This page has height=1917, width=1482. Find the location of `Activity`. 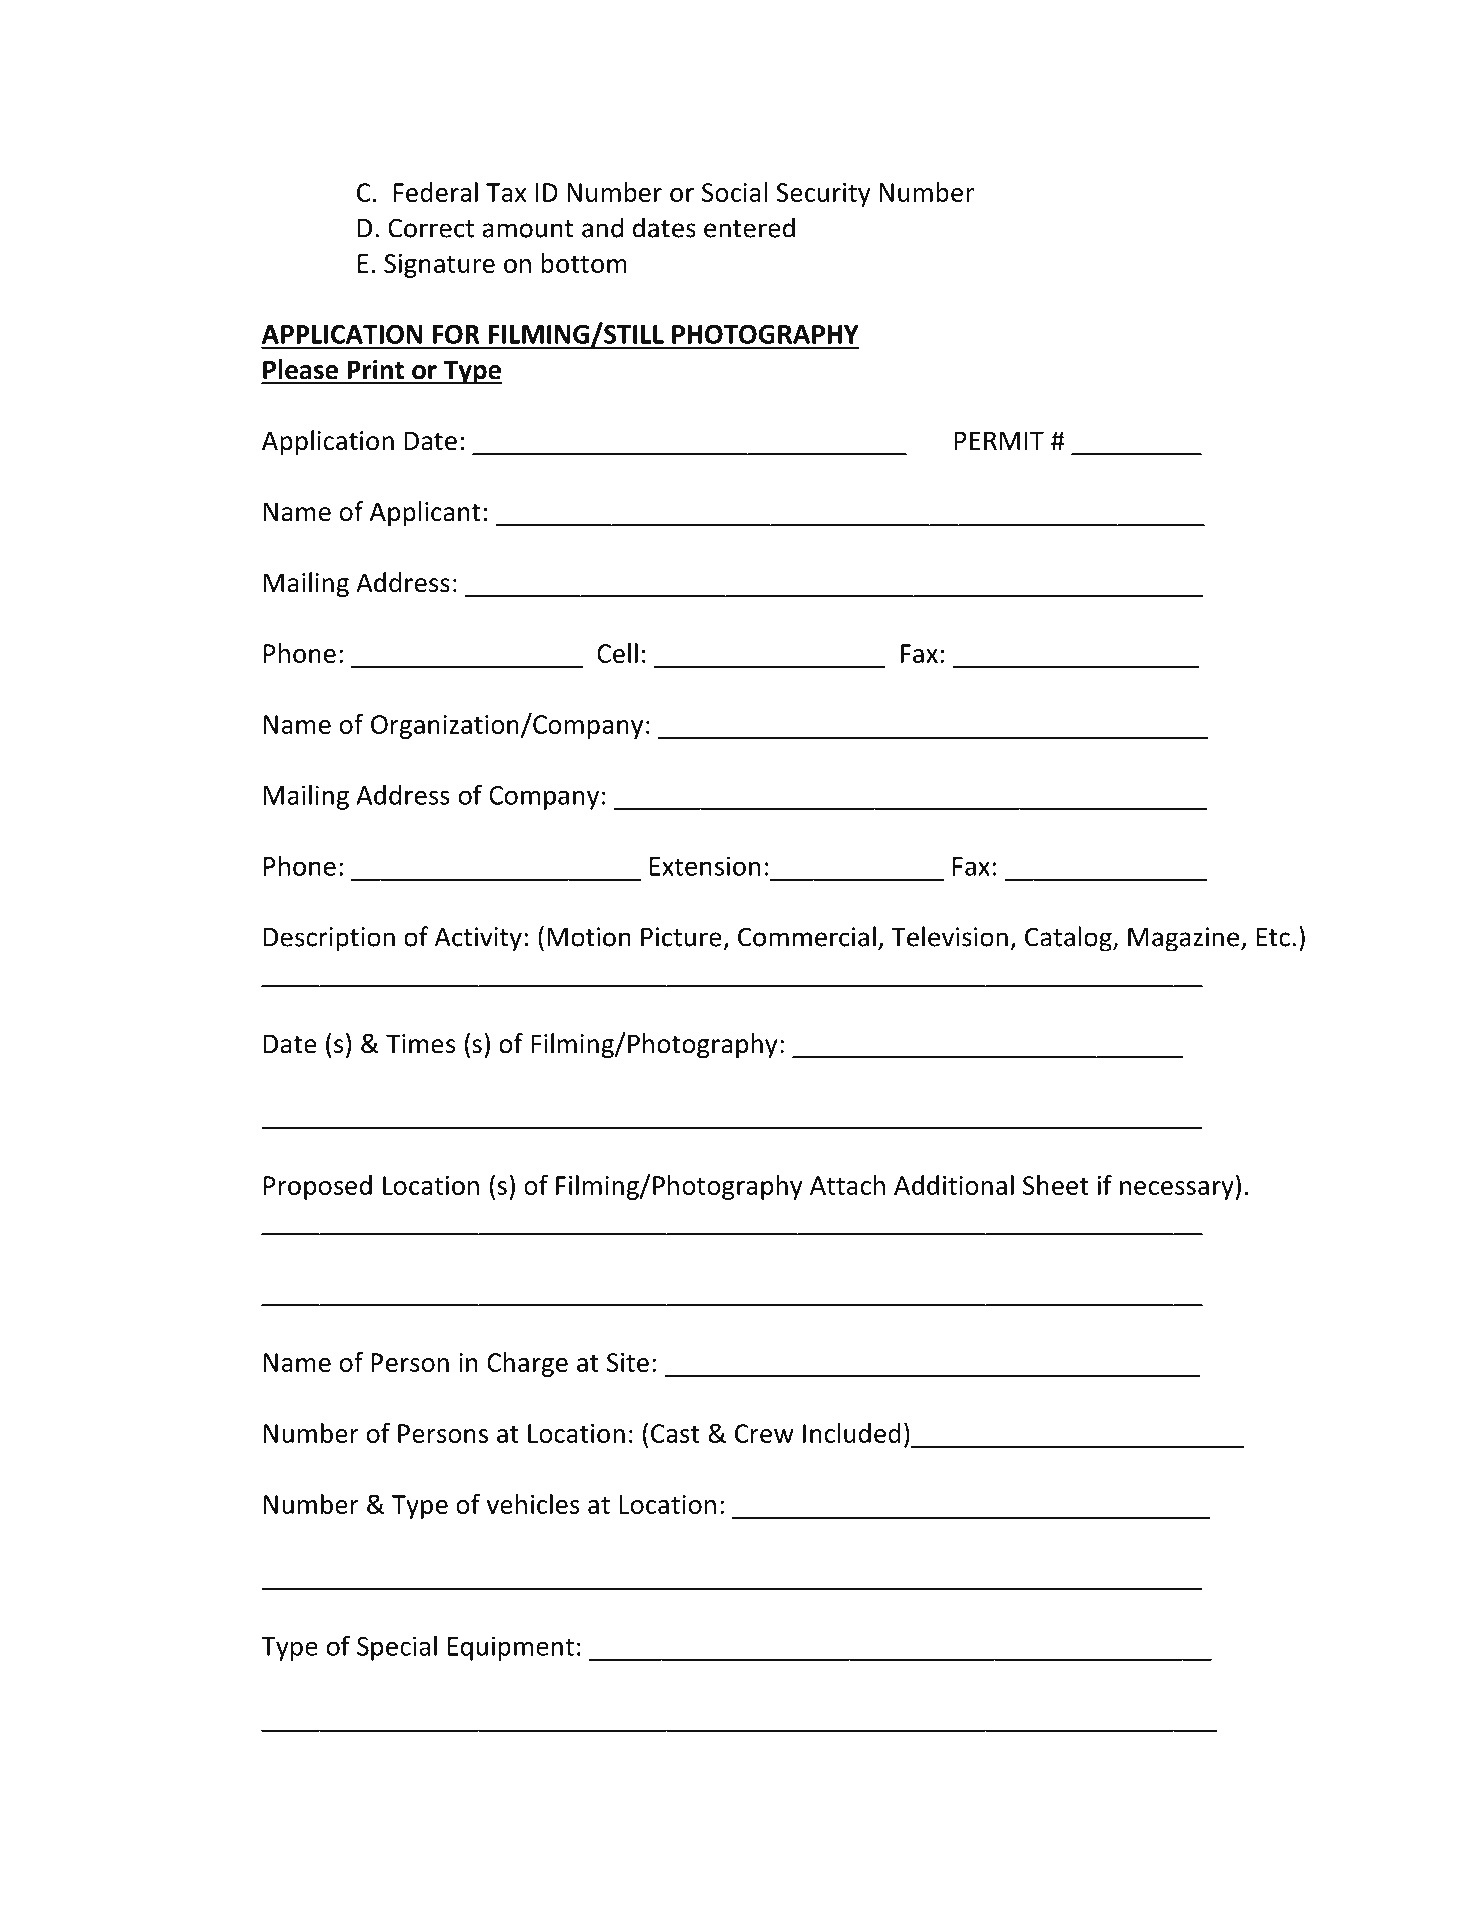

Activity is located at coordinates (478, 939).
